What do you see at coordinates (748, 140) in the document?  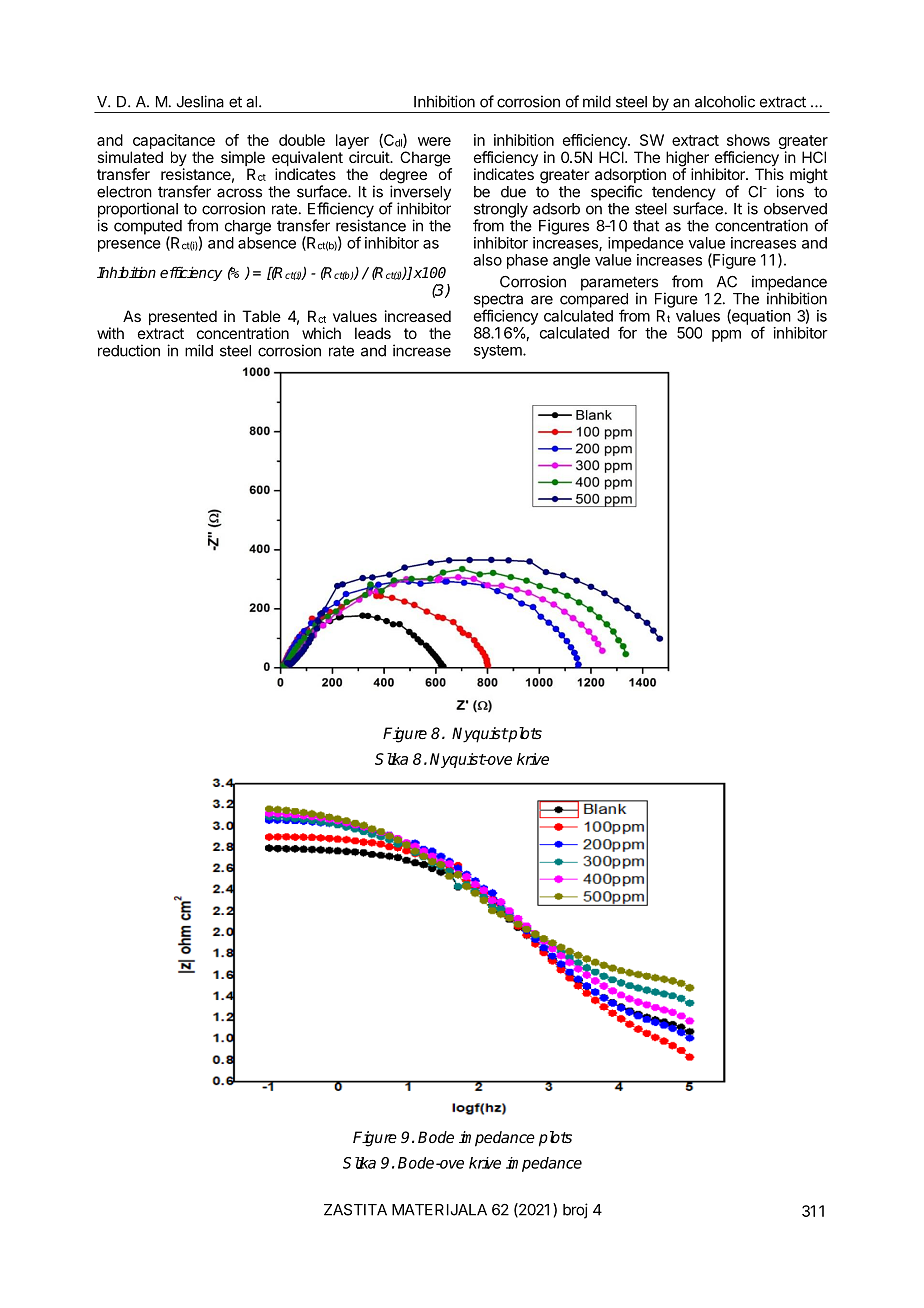 I see `shows` at bounding box center [748, 140].
